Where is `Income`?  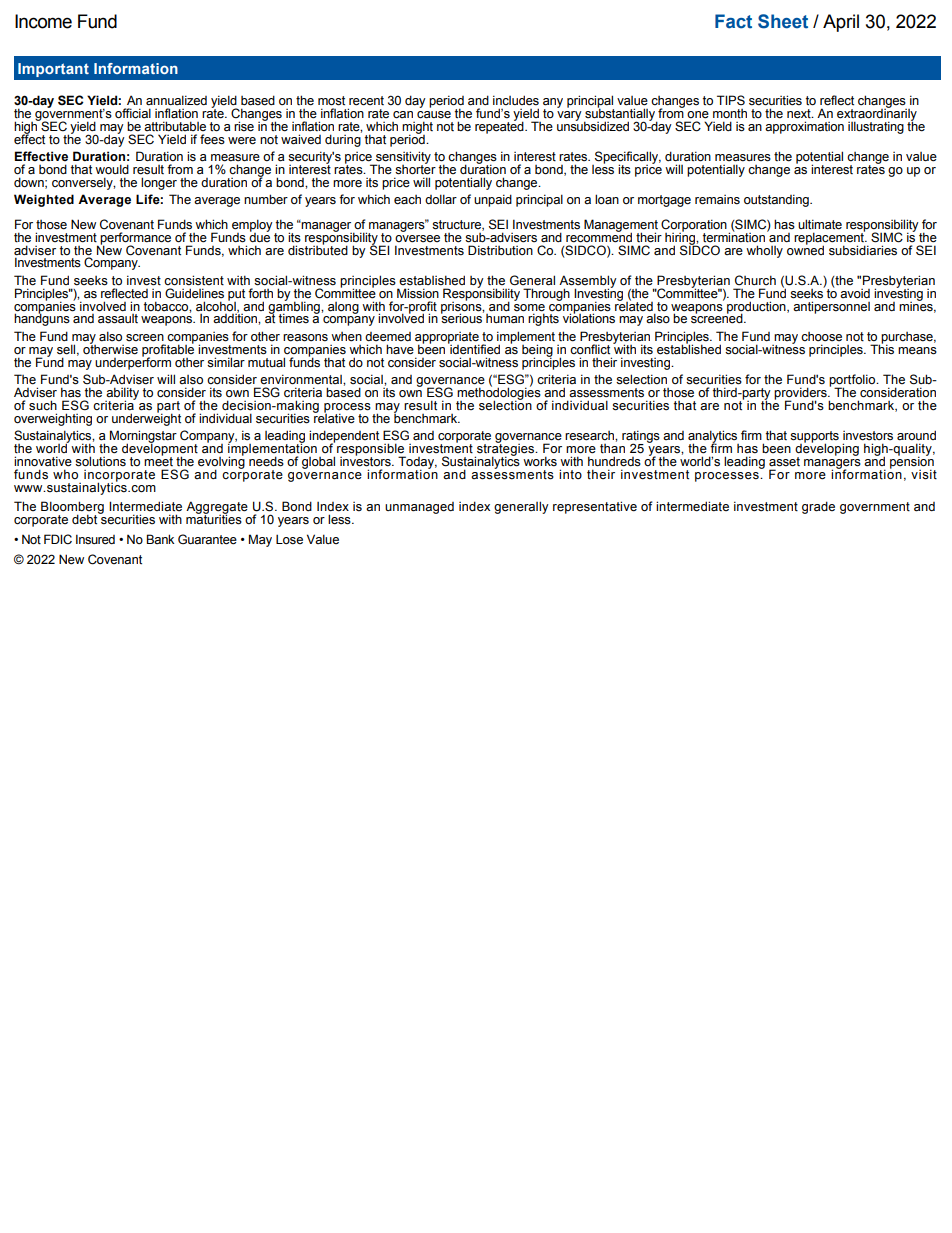 Income is located at coordinates (43, 21).
